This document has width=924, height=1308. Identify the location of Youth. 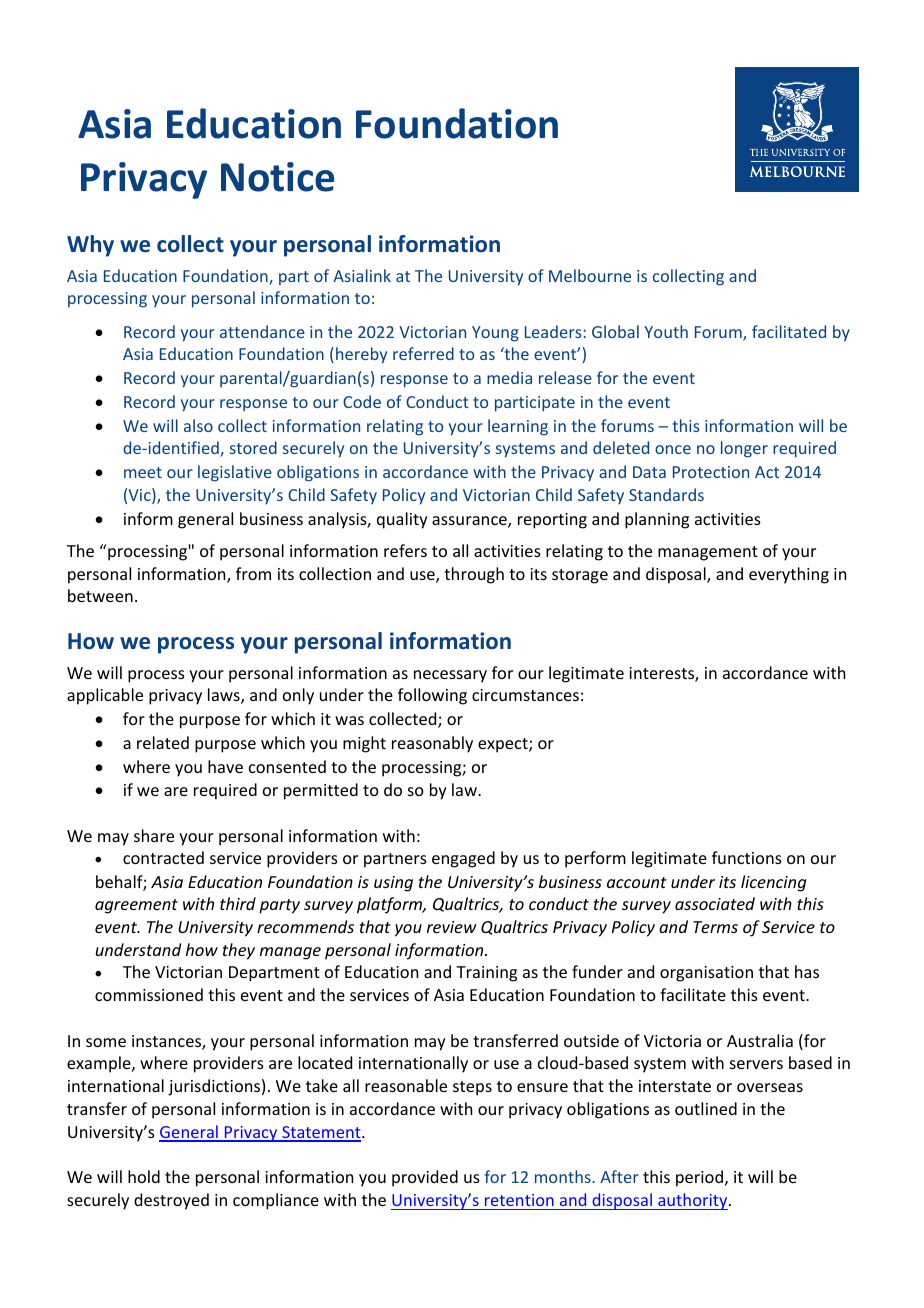
(666, 331).
